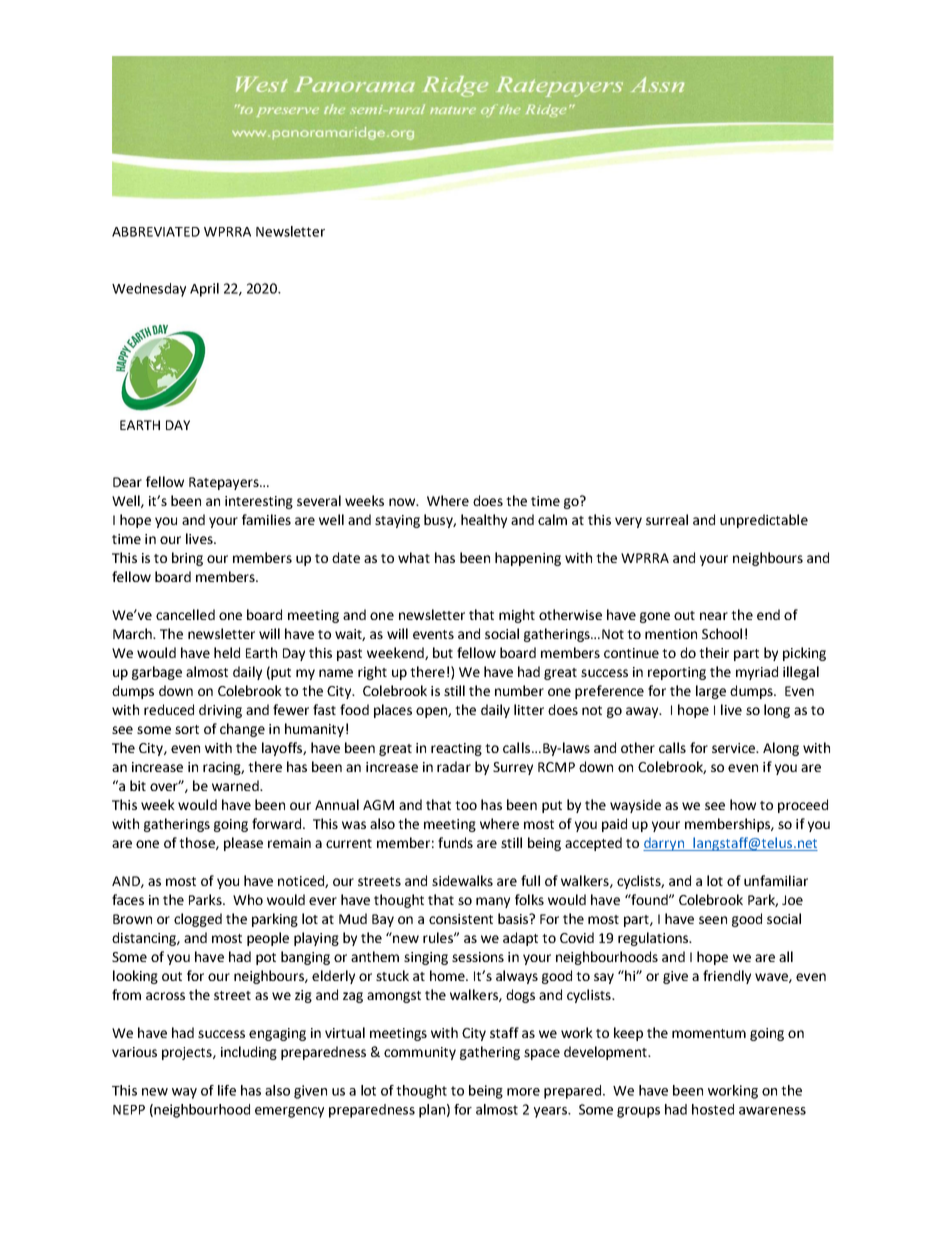 The width and height of the document is (952, 1233). What do you see at coordinates (714, 652) in the document?
I see `their` at bounding box center [714, 652].
